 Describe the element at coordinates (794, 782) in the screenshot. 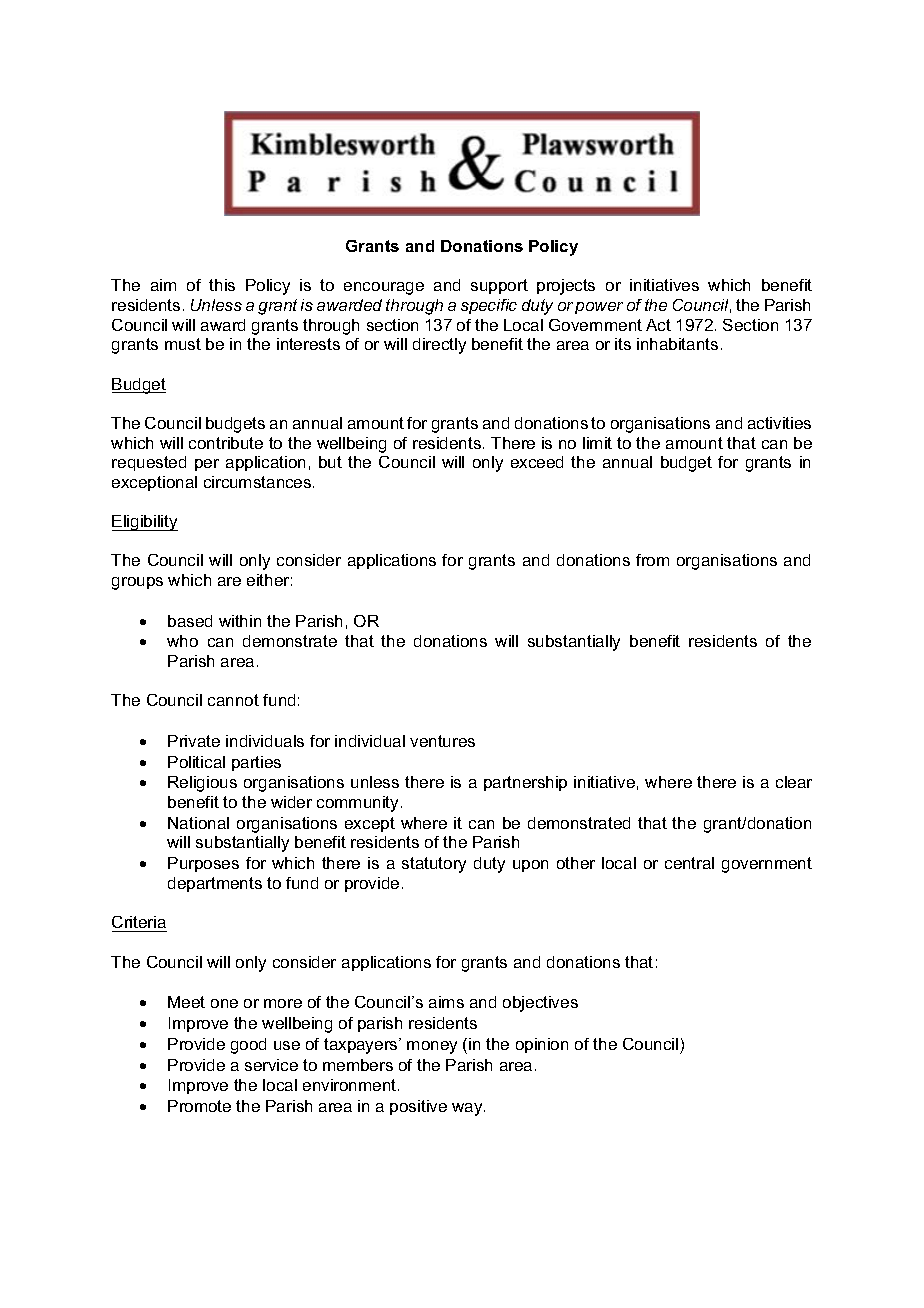

I see `clear` at that location.
